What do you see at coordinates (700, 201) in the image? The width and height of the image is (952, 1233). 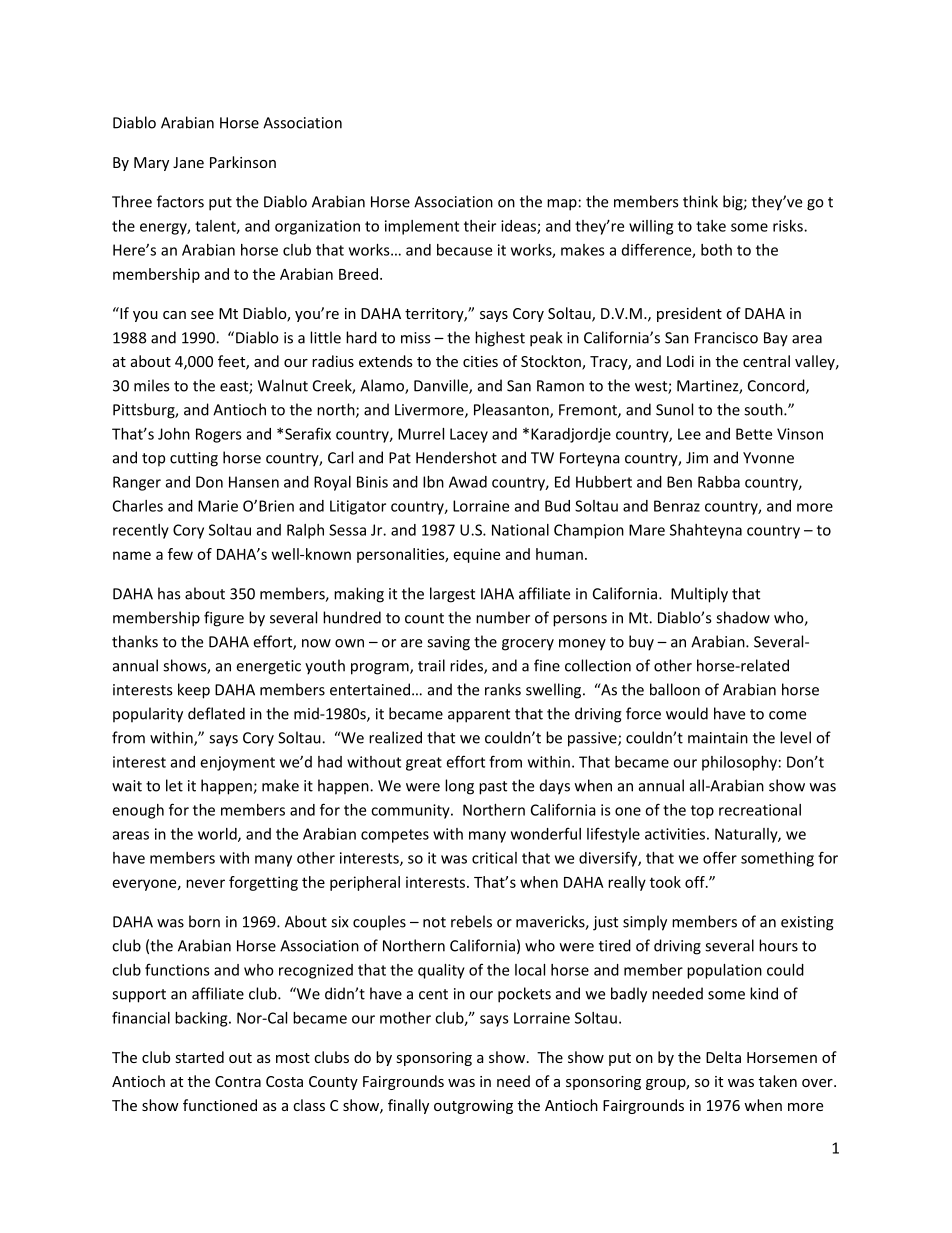 I see `think` at bounding box center [700, 201].
